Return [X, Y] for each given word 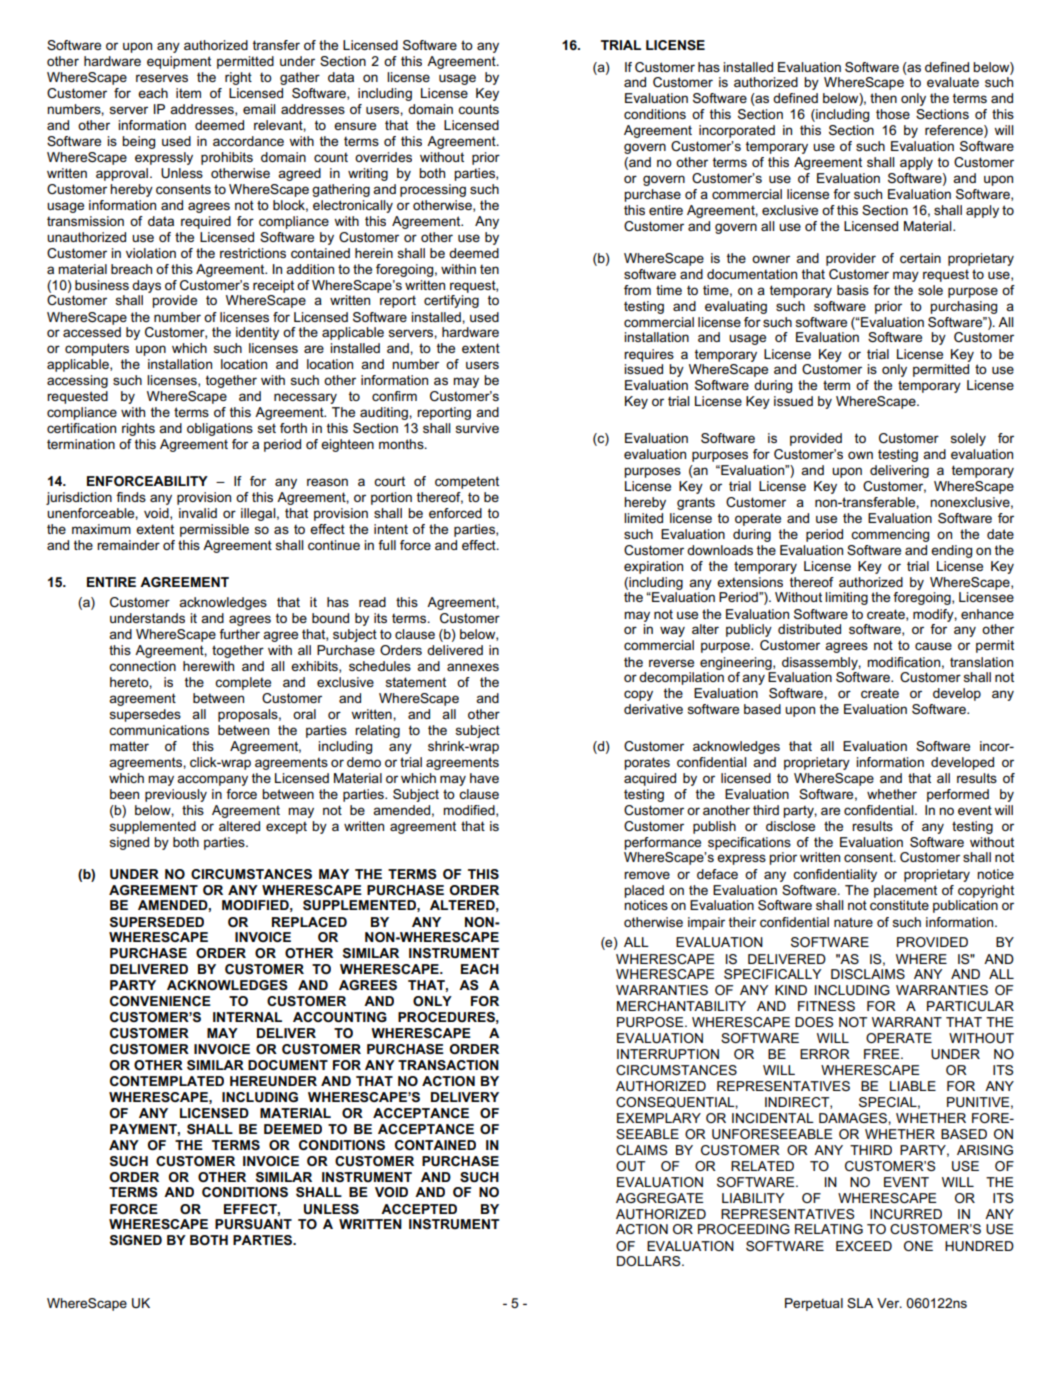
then [883, 98]
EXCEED [864, 1246]
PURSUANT [253, 1224]
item [188, 93]
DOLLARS [650, 1261]
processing [433, 190]
